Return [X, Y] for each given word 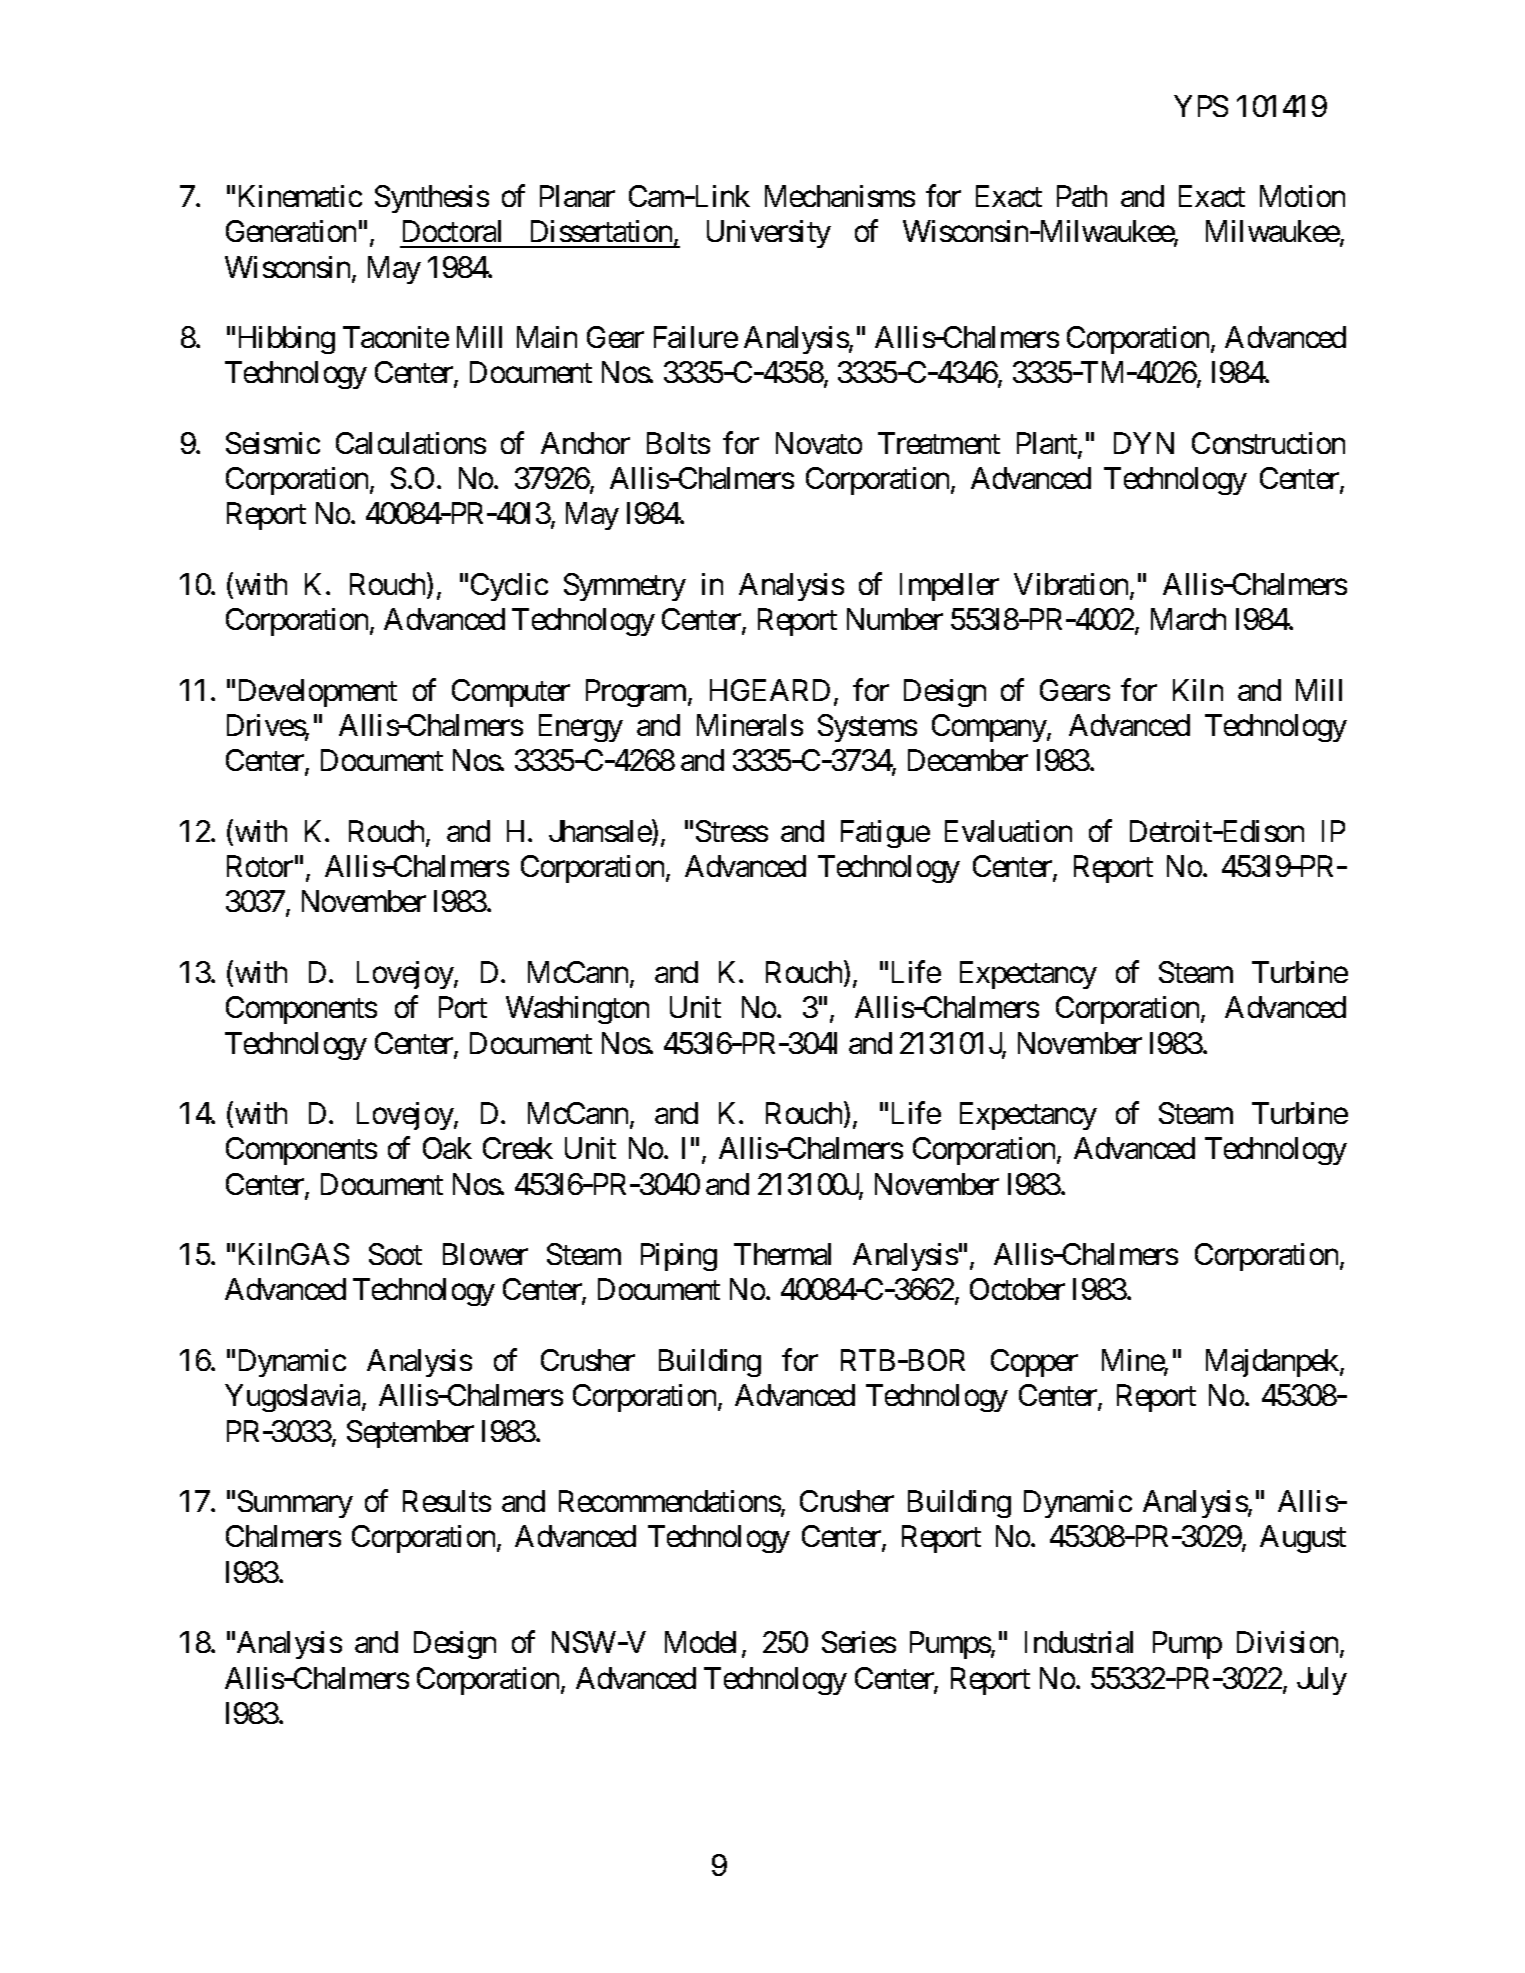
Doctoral [452, 231]
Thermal [782, 1254]
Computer [511, 693]
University [769, 234]
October [1017, 1289]
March [1188, 619]
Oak [447, 1148]
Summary [295, 1504]
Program [637, 693]
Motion [1302, 196]
